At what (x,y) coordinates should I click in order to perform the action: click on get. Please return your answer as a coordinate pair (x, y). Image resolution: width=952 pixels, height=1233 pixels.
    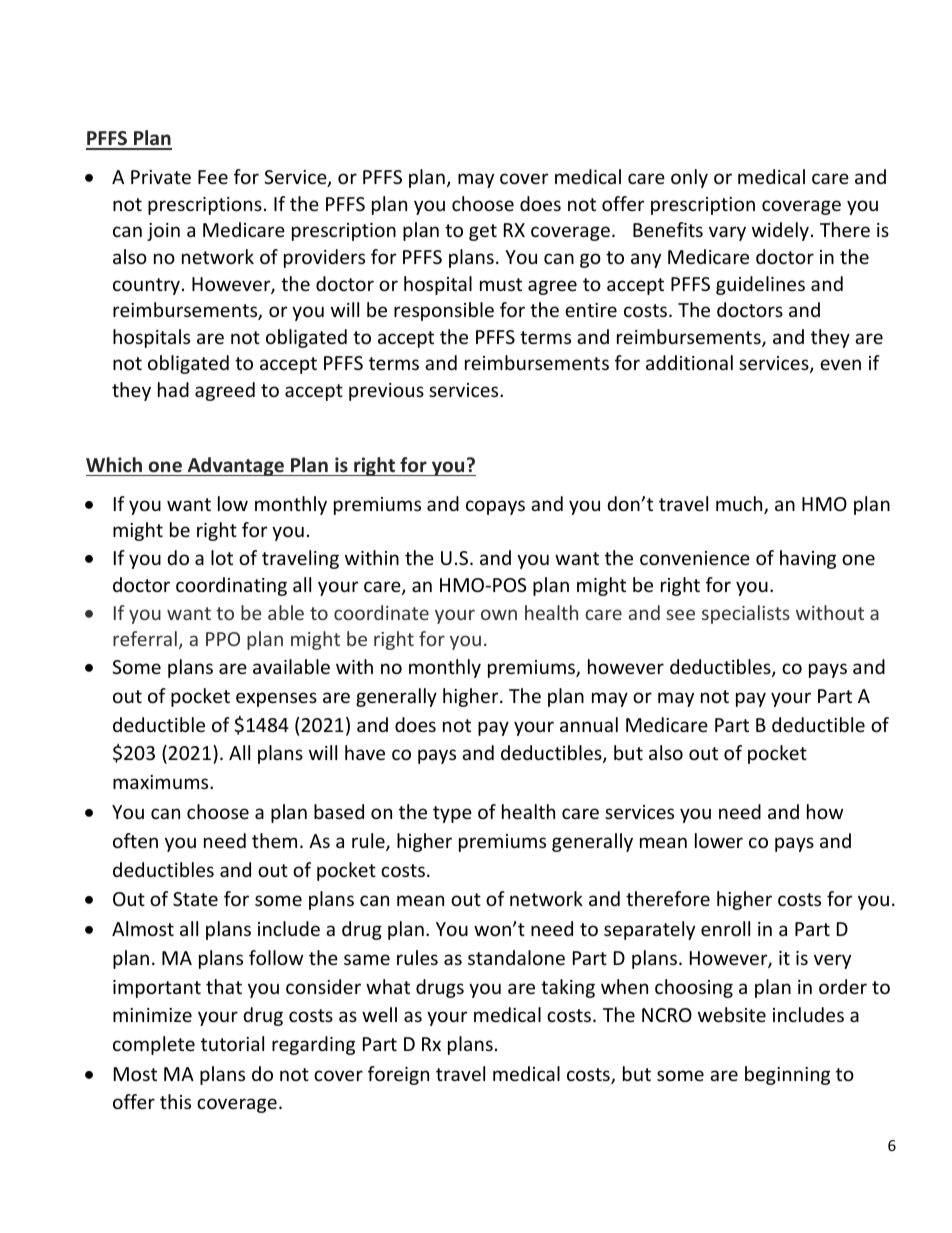
    Looking at the image, I should click on (483, 232).
